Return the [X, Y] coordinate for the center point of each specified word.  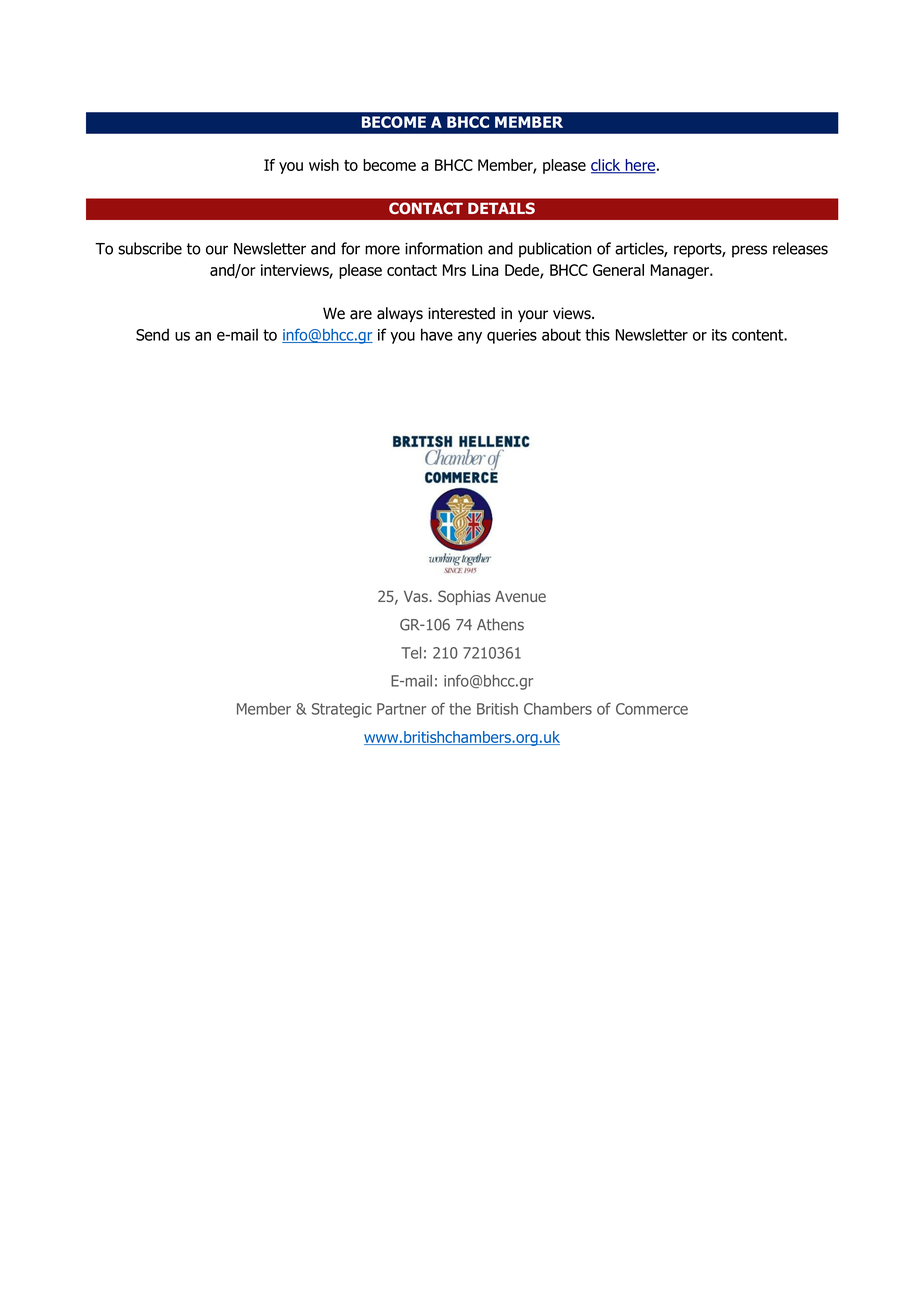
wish [324, 165]
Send [152, 334]
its [719, 335]
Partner [401, 709]
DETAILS [501, 208]
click [607, 166]
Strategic [342, 710]
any [470, 338]
